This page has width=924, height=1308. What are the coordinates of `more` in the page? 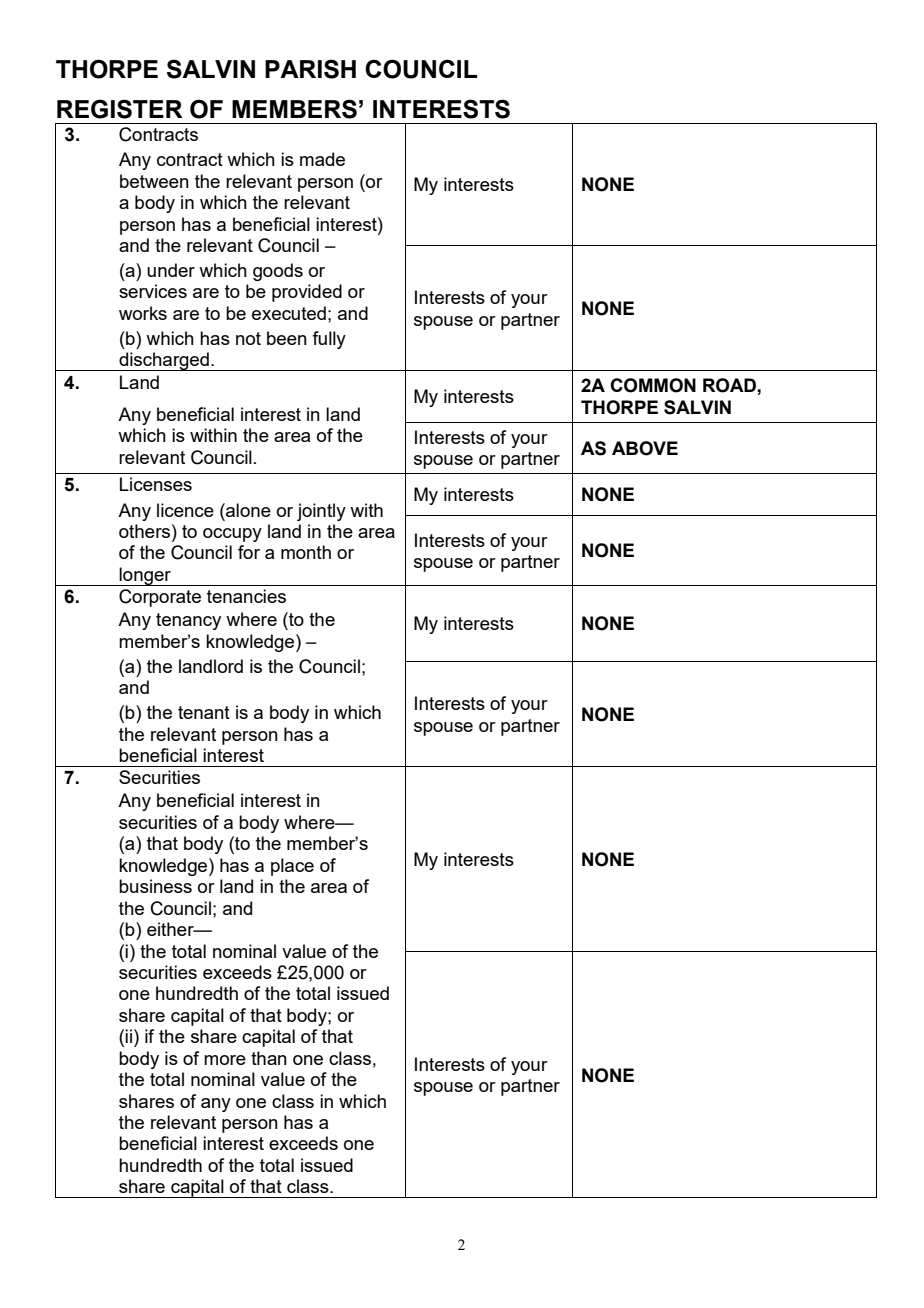 It's located at (225, 1060).
